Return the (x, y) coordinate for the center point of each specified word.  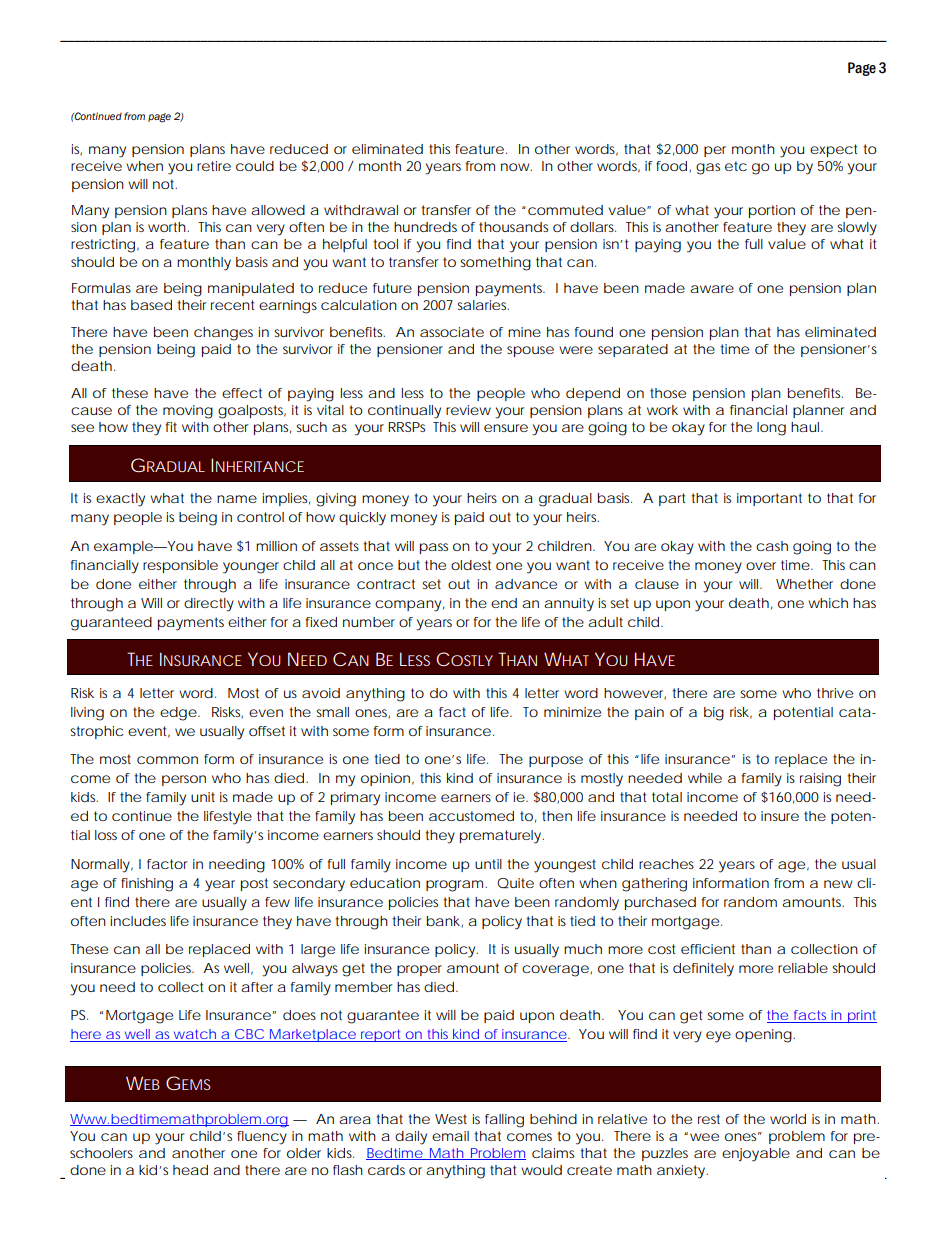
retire (214, 166)
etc (736, 166)
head (190, 1170)
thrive (835, 693)
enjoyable (756, 1155)
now (516, 167)
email (450, 1136)
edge (178, 714)
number (369, 622)
